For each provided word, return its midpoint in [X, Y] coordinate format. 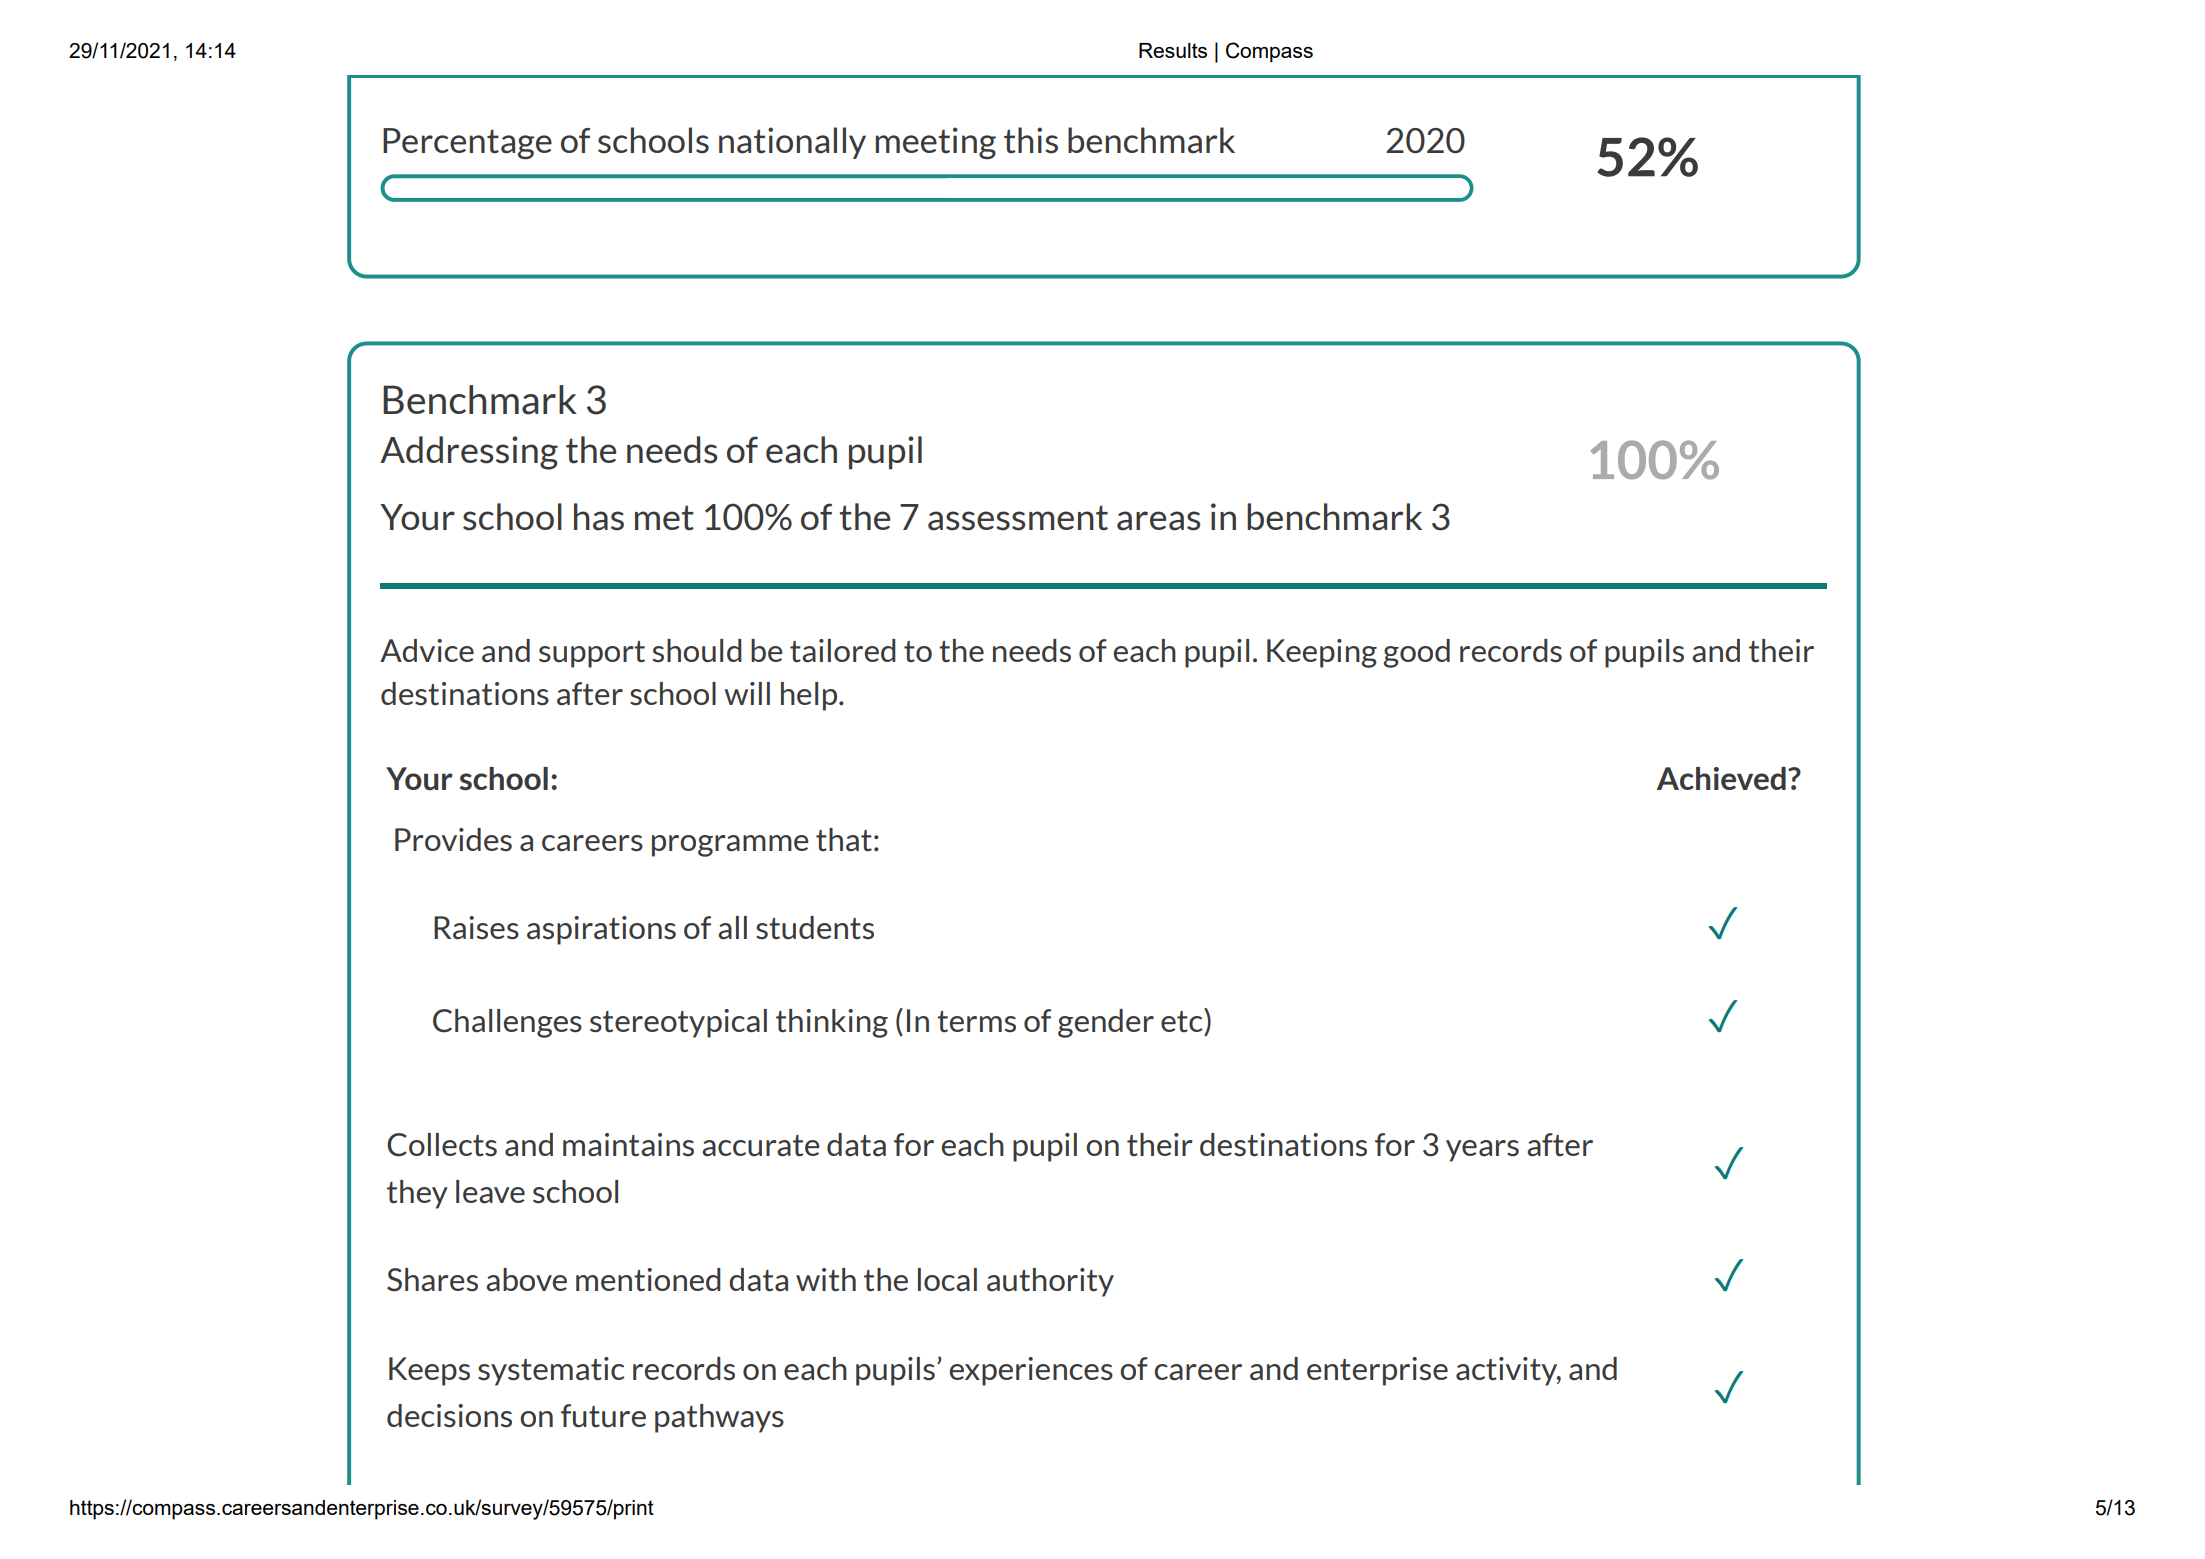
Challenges [507, 1023]
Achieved [1721, 778]
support [592, 654]
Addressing [469, 453]
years [1482, 1151]
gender [1106, 1023]
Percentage [467, 143]
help [810, 696]
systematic [551, 1371]
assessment [1018, 518]
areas [1158, 521]
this [1031, 140]
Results [1173, 50]
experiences [1031, 1371]
